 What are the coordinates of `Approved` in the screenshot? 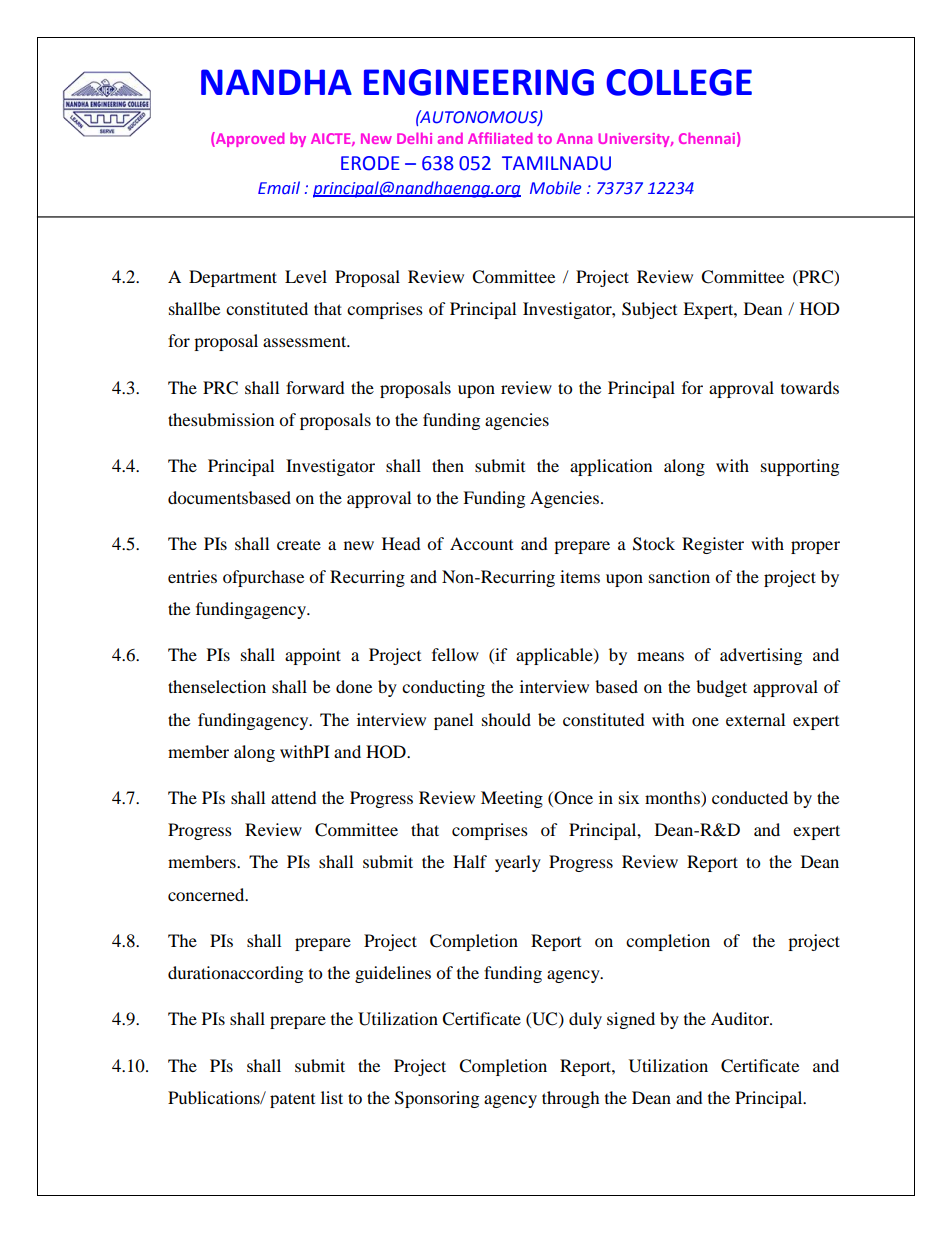 It's located at (249, 139).
